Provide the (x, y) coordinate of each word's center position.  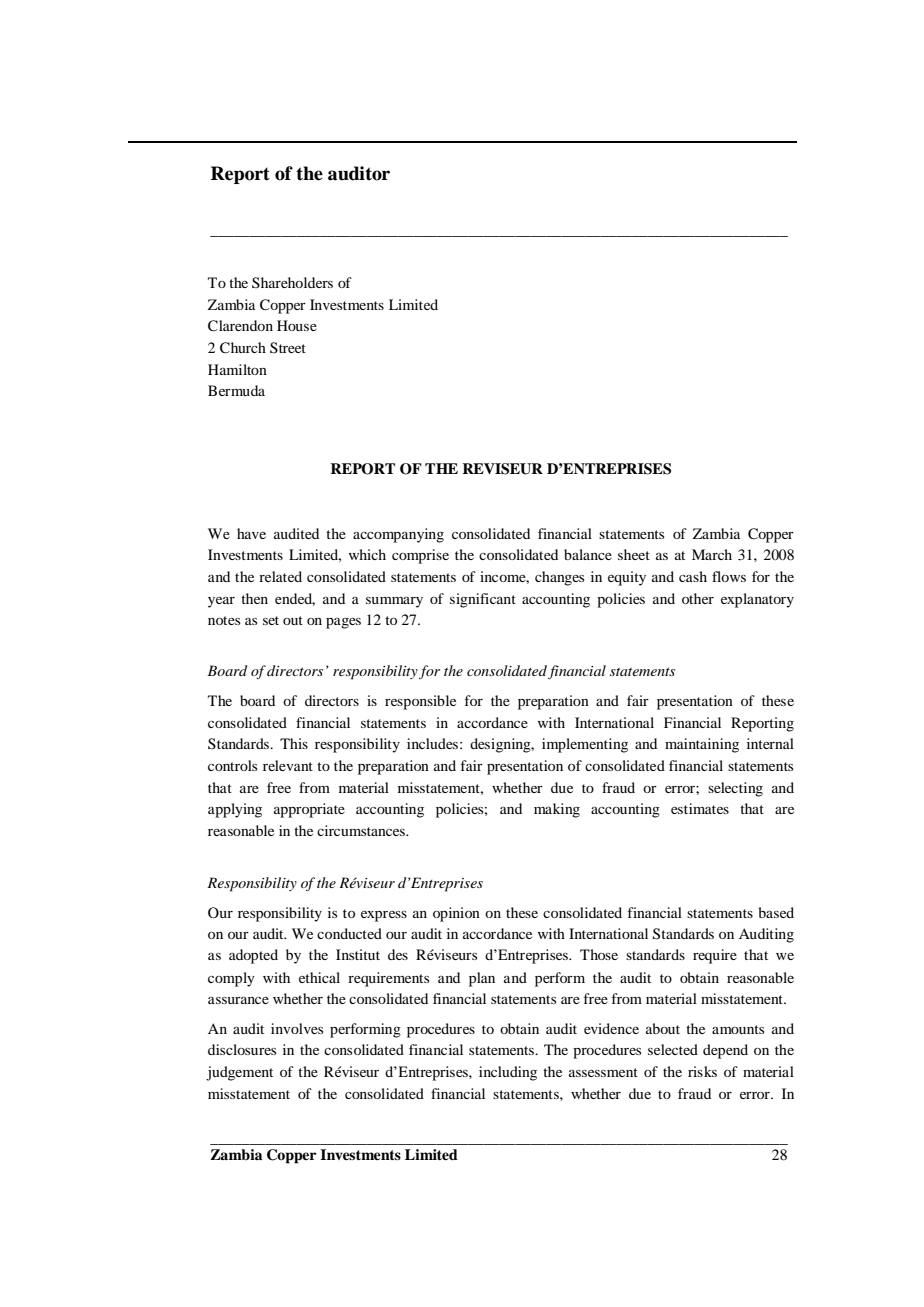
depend (725, 1051)
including (508, 1073)
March (712, 554)
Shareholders (292, 282)
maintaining (702, 745)
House (297, 325)
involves (297, 1028)
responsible (420, 702)
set (271, 620)
